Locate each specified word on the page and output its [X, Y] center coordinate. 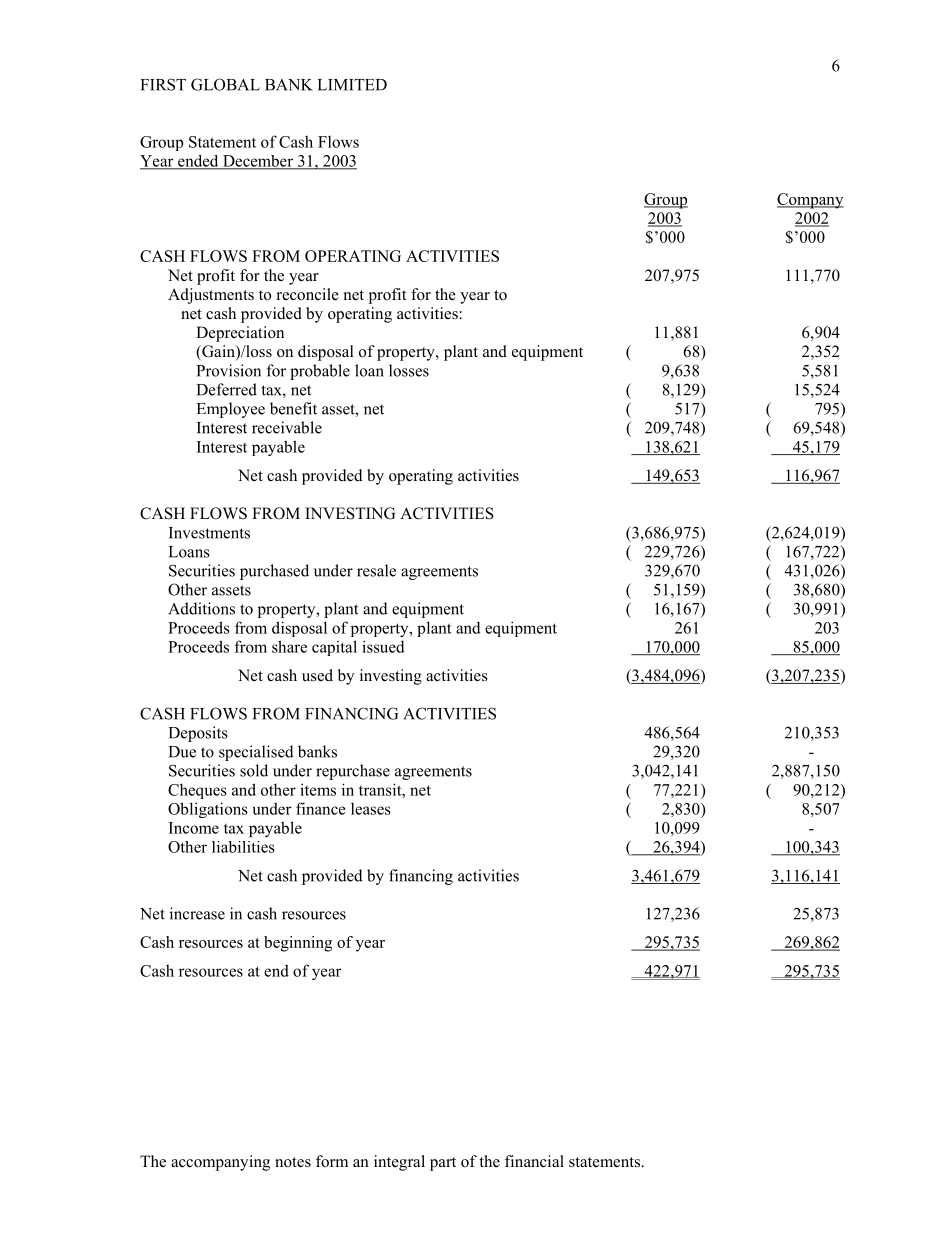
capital [334, 648]
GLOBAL [225, 84]
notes [293, 1162]
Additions [201, 608]
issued [383, 646]
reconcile [308, 294]
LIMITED [352, 85]
